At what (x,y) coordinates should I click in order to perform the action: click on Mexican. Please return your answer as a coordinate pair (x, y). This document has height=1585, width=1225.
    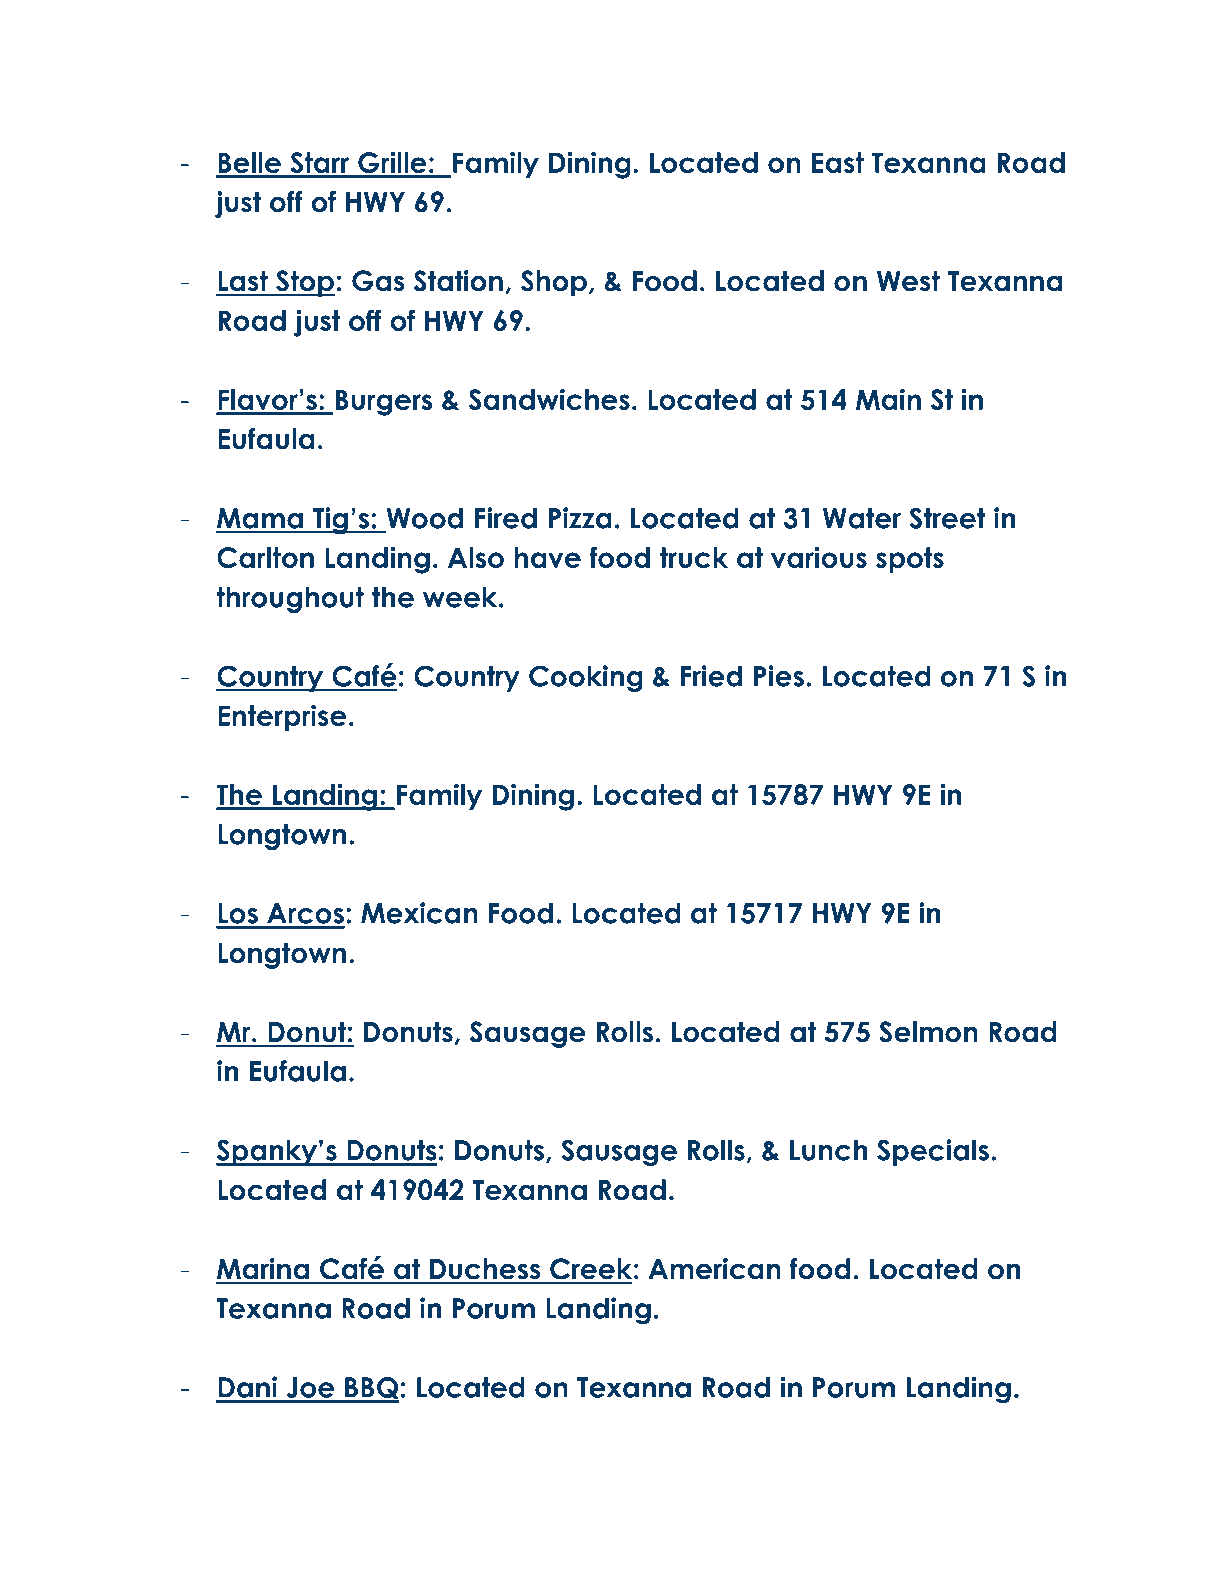
    Looking at the image, I should click on (419, 913).
